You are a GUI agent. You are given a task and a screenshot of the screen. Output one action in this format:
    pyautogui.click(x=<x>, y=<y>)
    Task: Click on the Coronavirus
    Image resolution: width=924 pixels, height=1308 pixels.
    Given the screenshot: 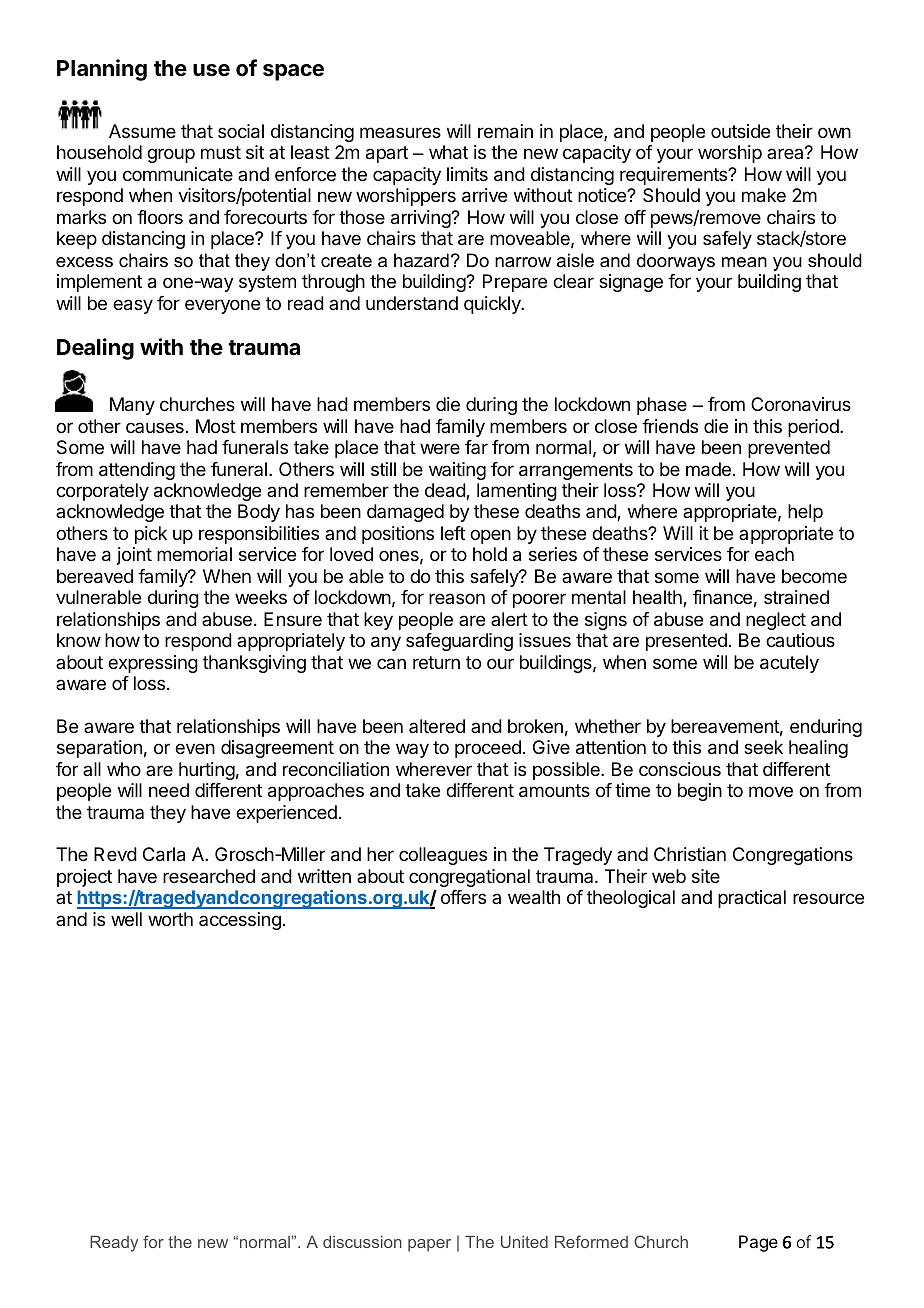 What is the action you would take?
    pyautogui.click(x=801, y=404)
